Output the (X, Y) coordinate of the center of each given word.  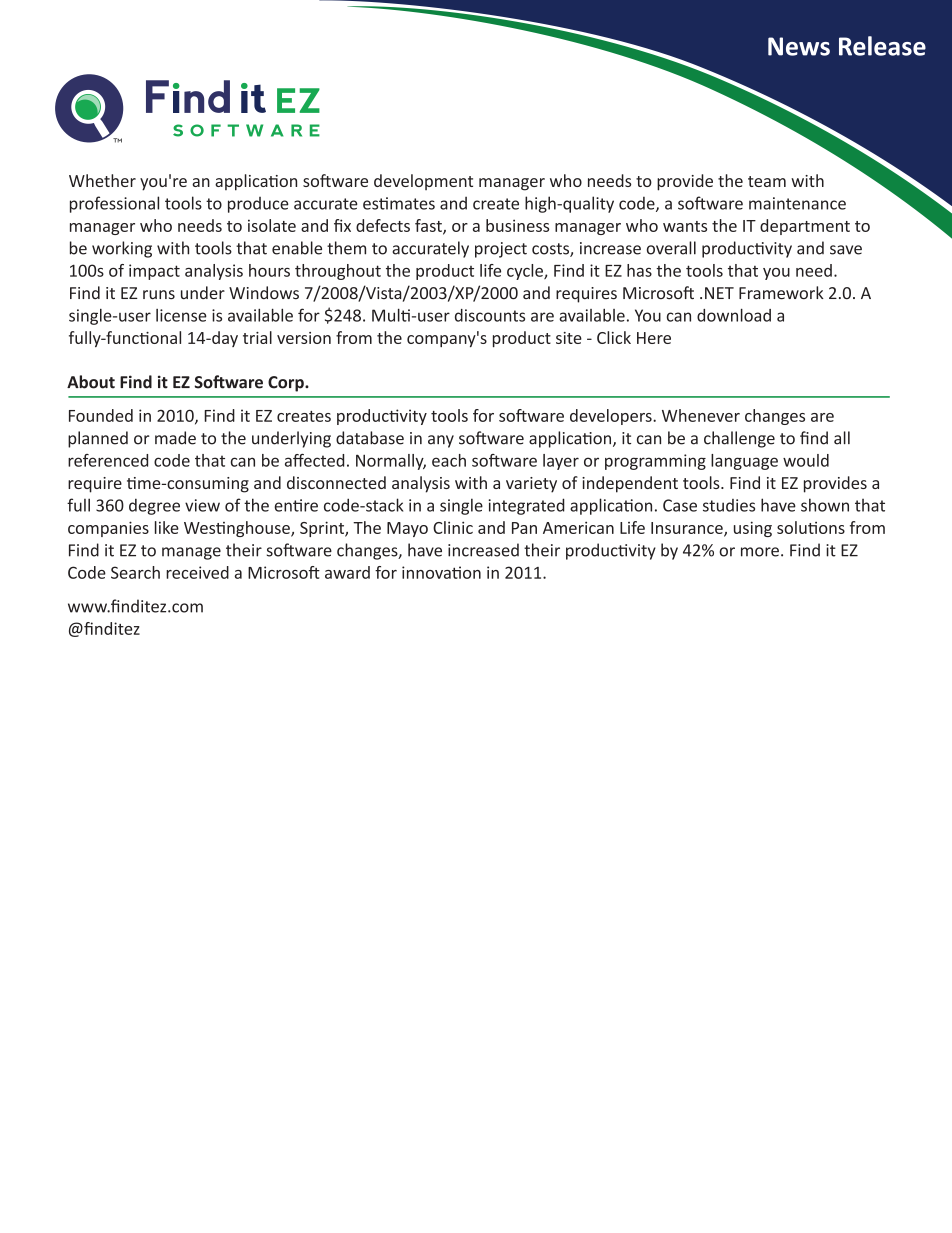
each (449, 460)
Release (882, 46)
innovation (441, 572)
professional (114, 204)
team (767, 181)
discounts (490, 315)
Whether (102, 180)
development (423, 182)
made (175, 438)
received (197, 572)
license (181, 315)
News (799, 46)
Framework (781, 293)
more (760, 552)
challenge (739, 439)
